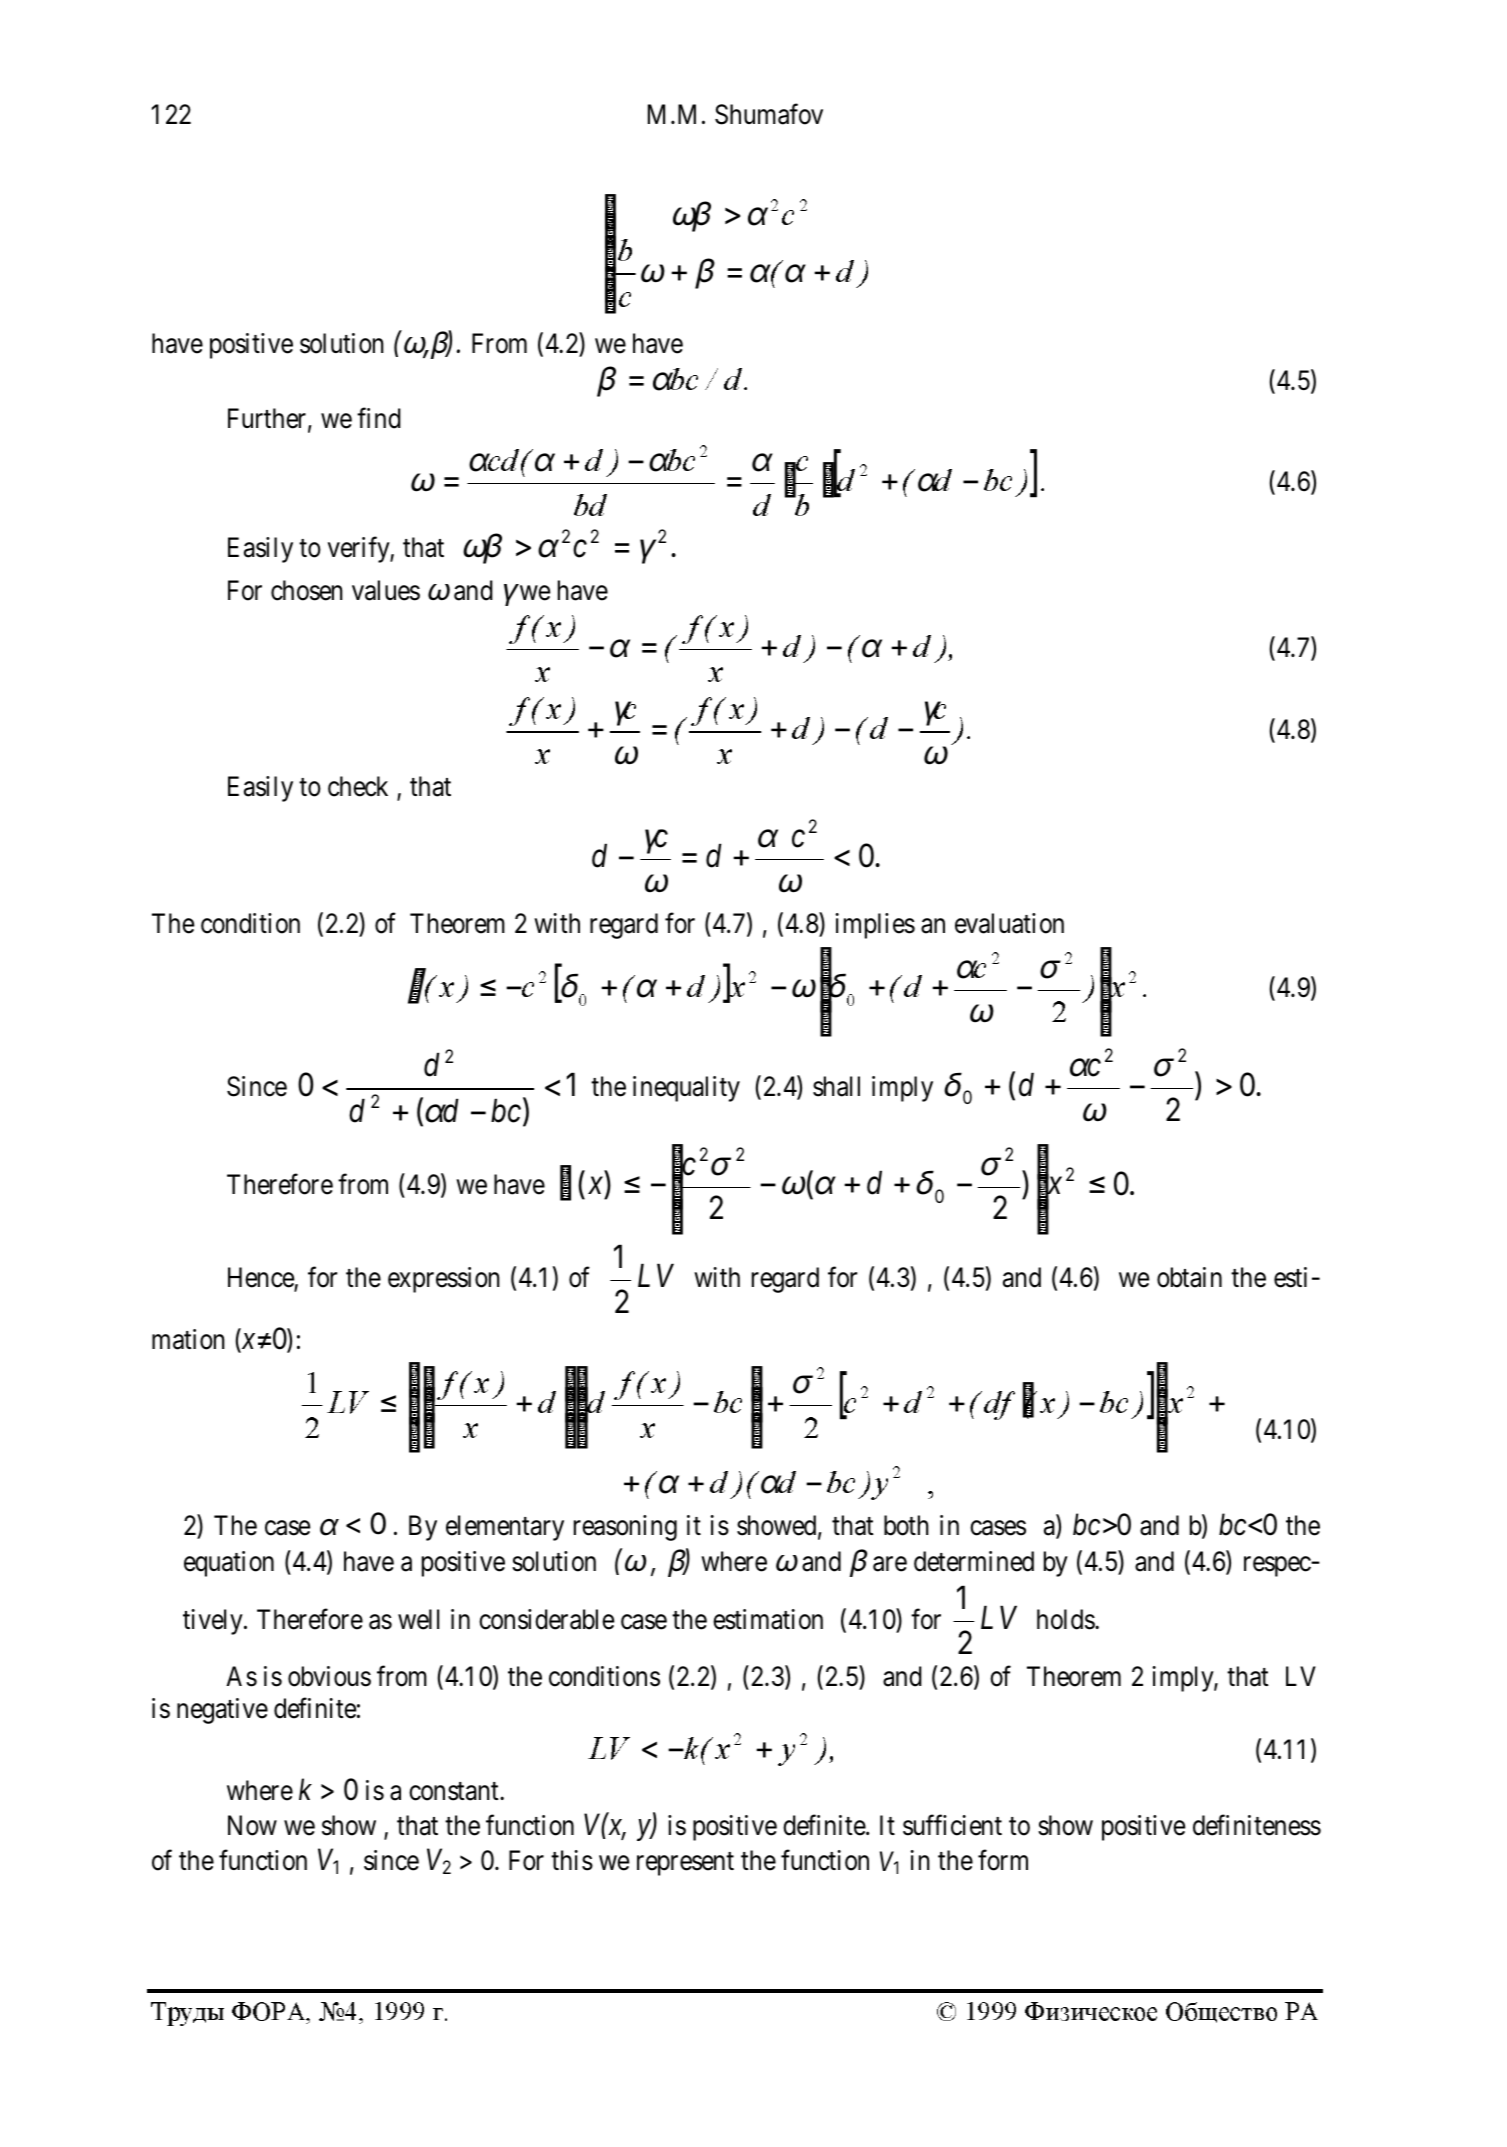 The height and width of the page is (2147, 1507). Describe the element at coordinates (252, 1826) in the page. I see `Now` at that location.
